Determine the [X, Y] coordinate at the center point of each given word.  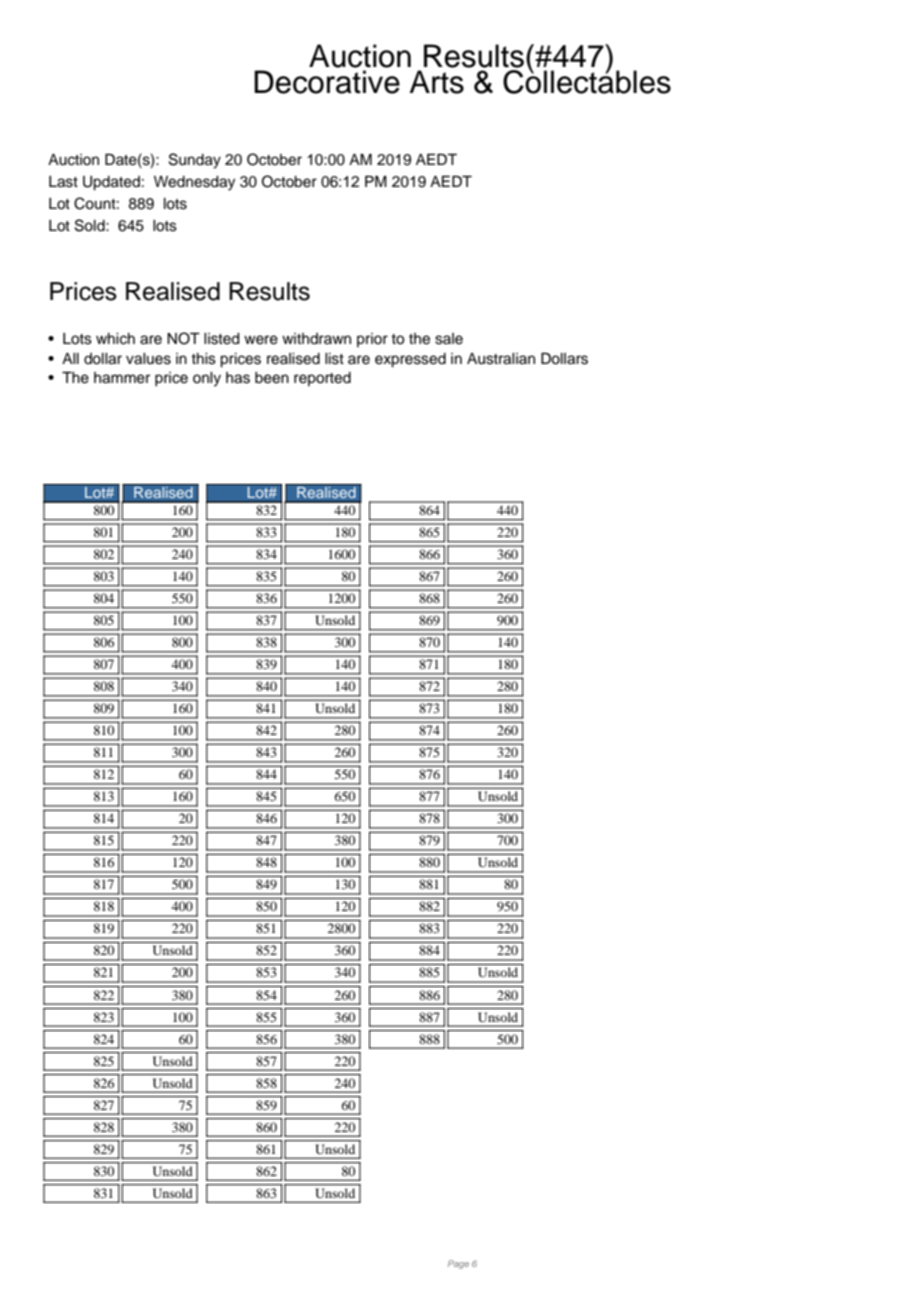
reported [322, 379]
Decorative [327, 82]
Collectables [587, 81]
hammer [122, 378]
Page [458, 1264]
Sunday [195, 161]
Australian [501, 359]
